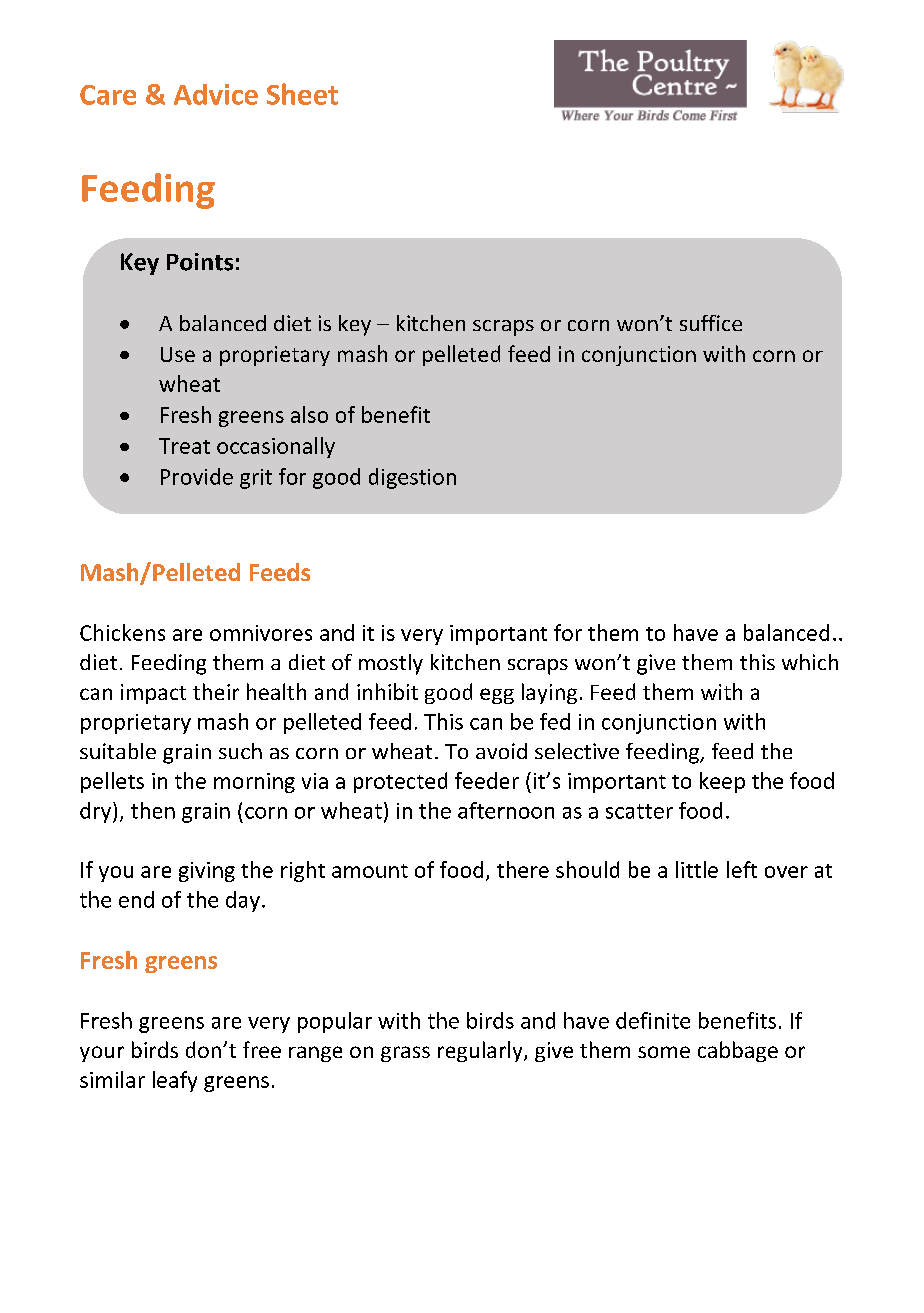  I want to click on also, so click(309, 414).
